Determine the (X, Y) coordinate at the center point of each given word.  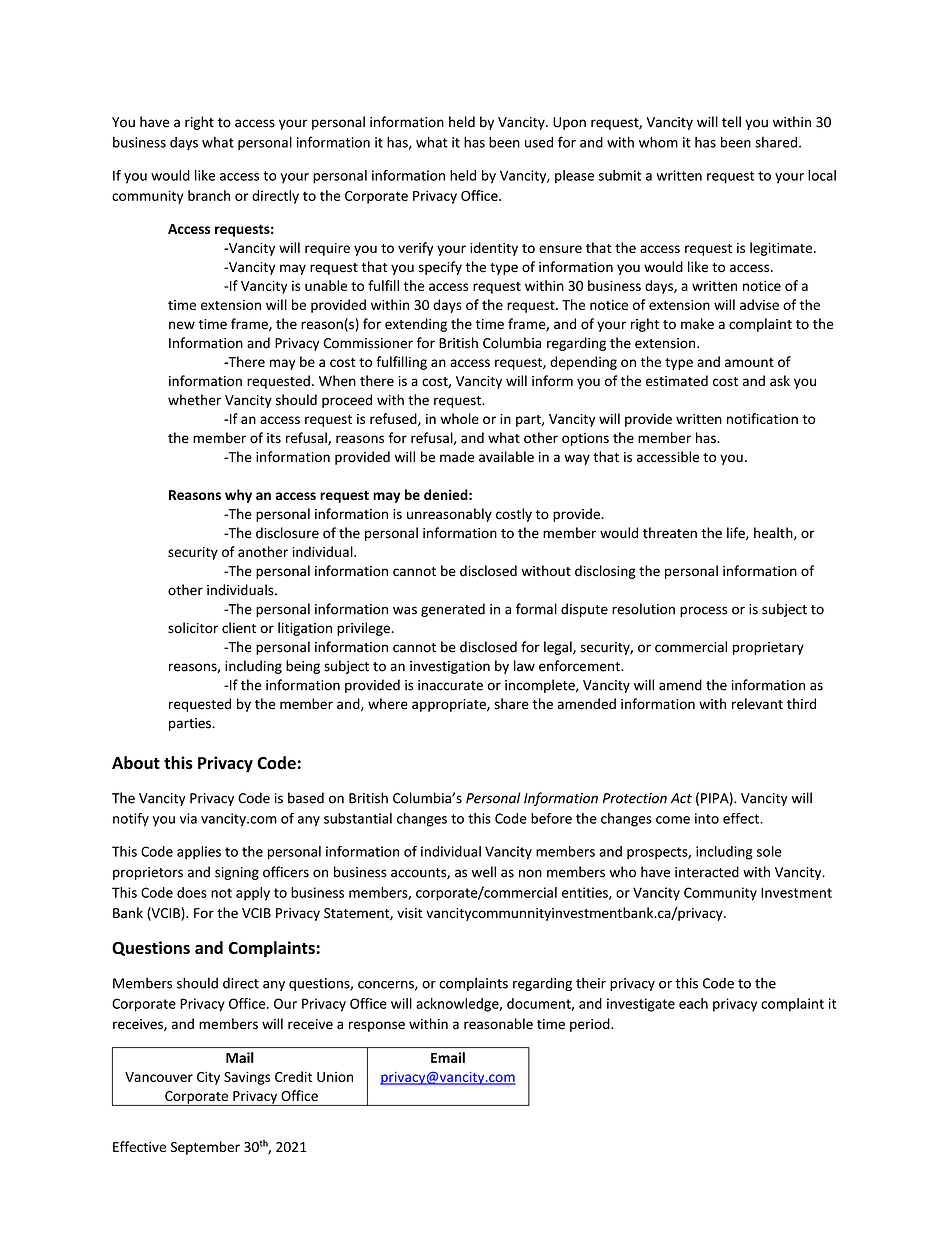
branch (209, 195)
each (693, 1003)
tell (731, 122)
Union (335, 1077)
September (205, 1148)
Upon (569, 123)
